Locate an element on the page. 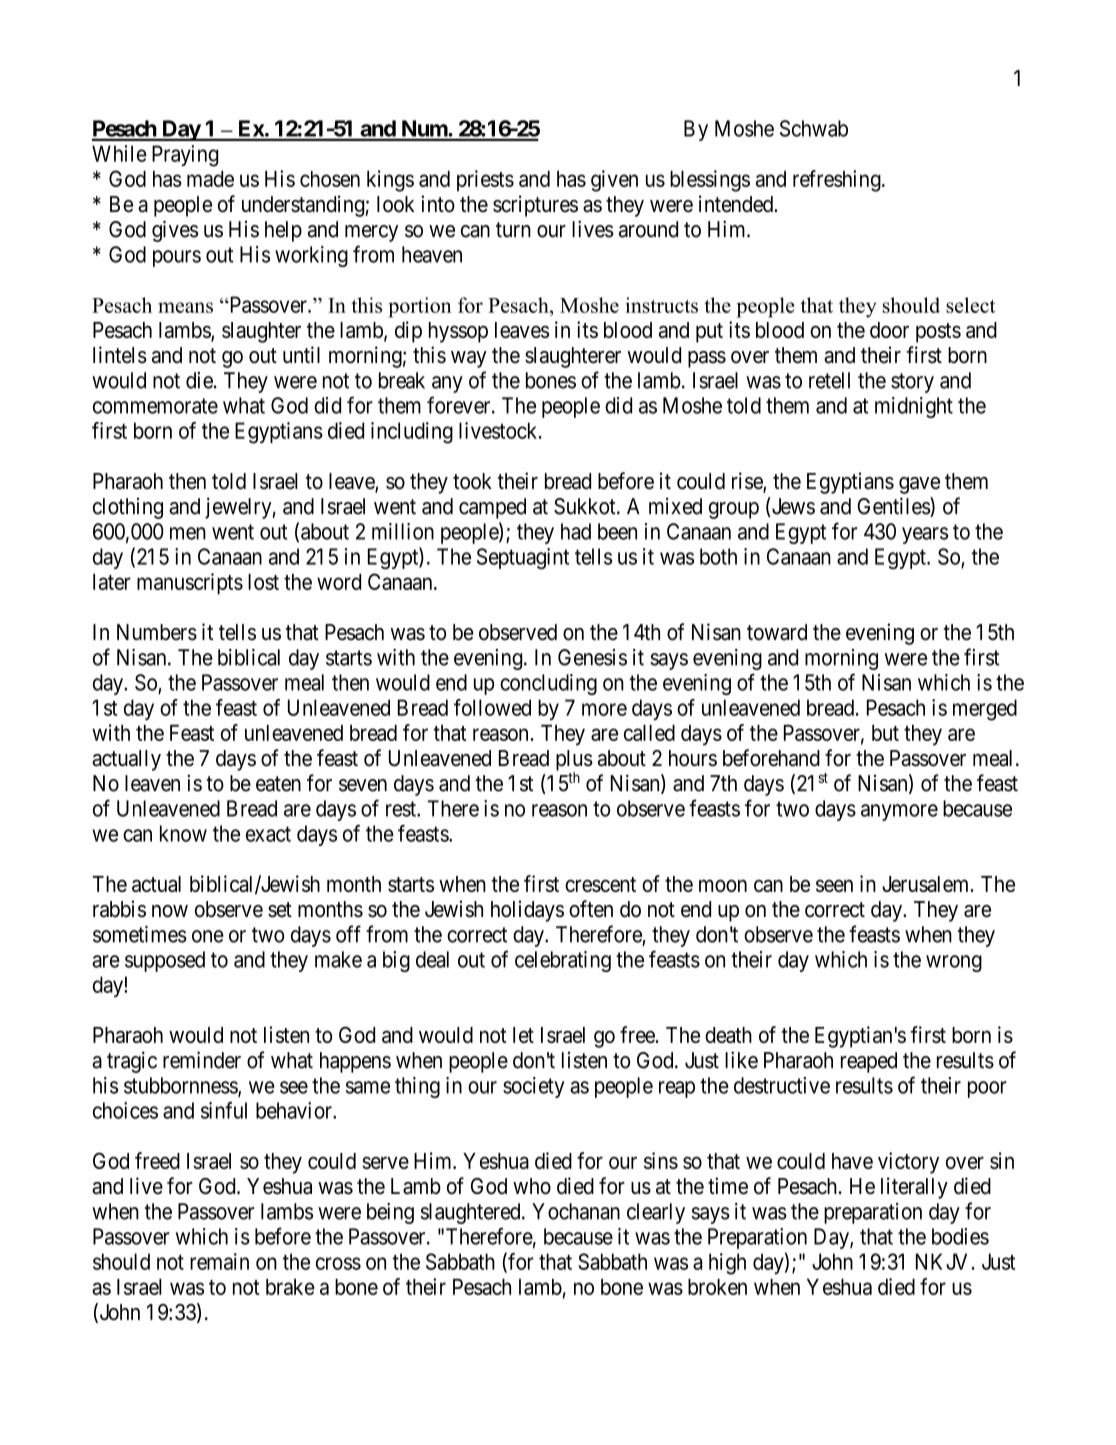  Numbers is located at coordinates (157, 632).
